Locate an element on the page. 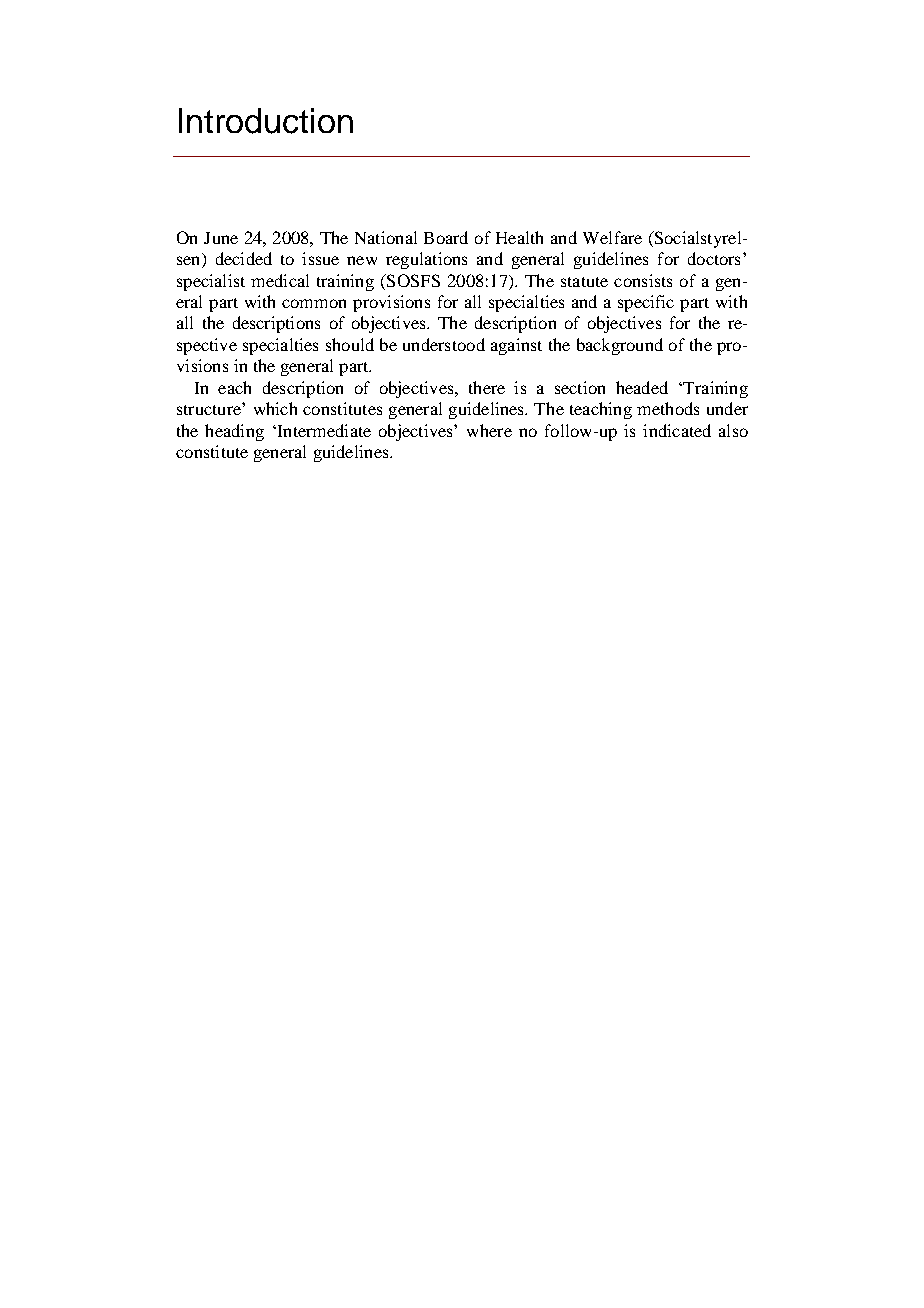 Image resolution: width=924 pixels, height=1308 pixels. common is located at coordinates (314, 303).
